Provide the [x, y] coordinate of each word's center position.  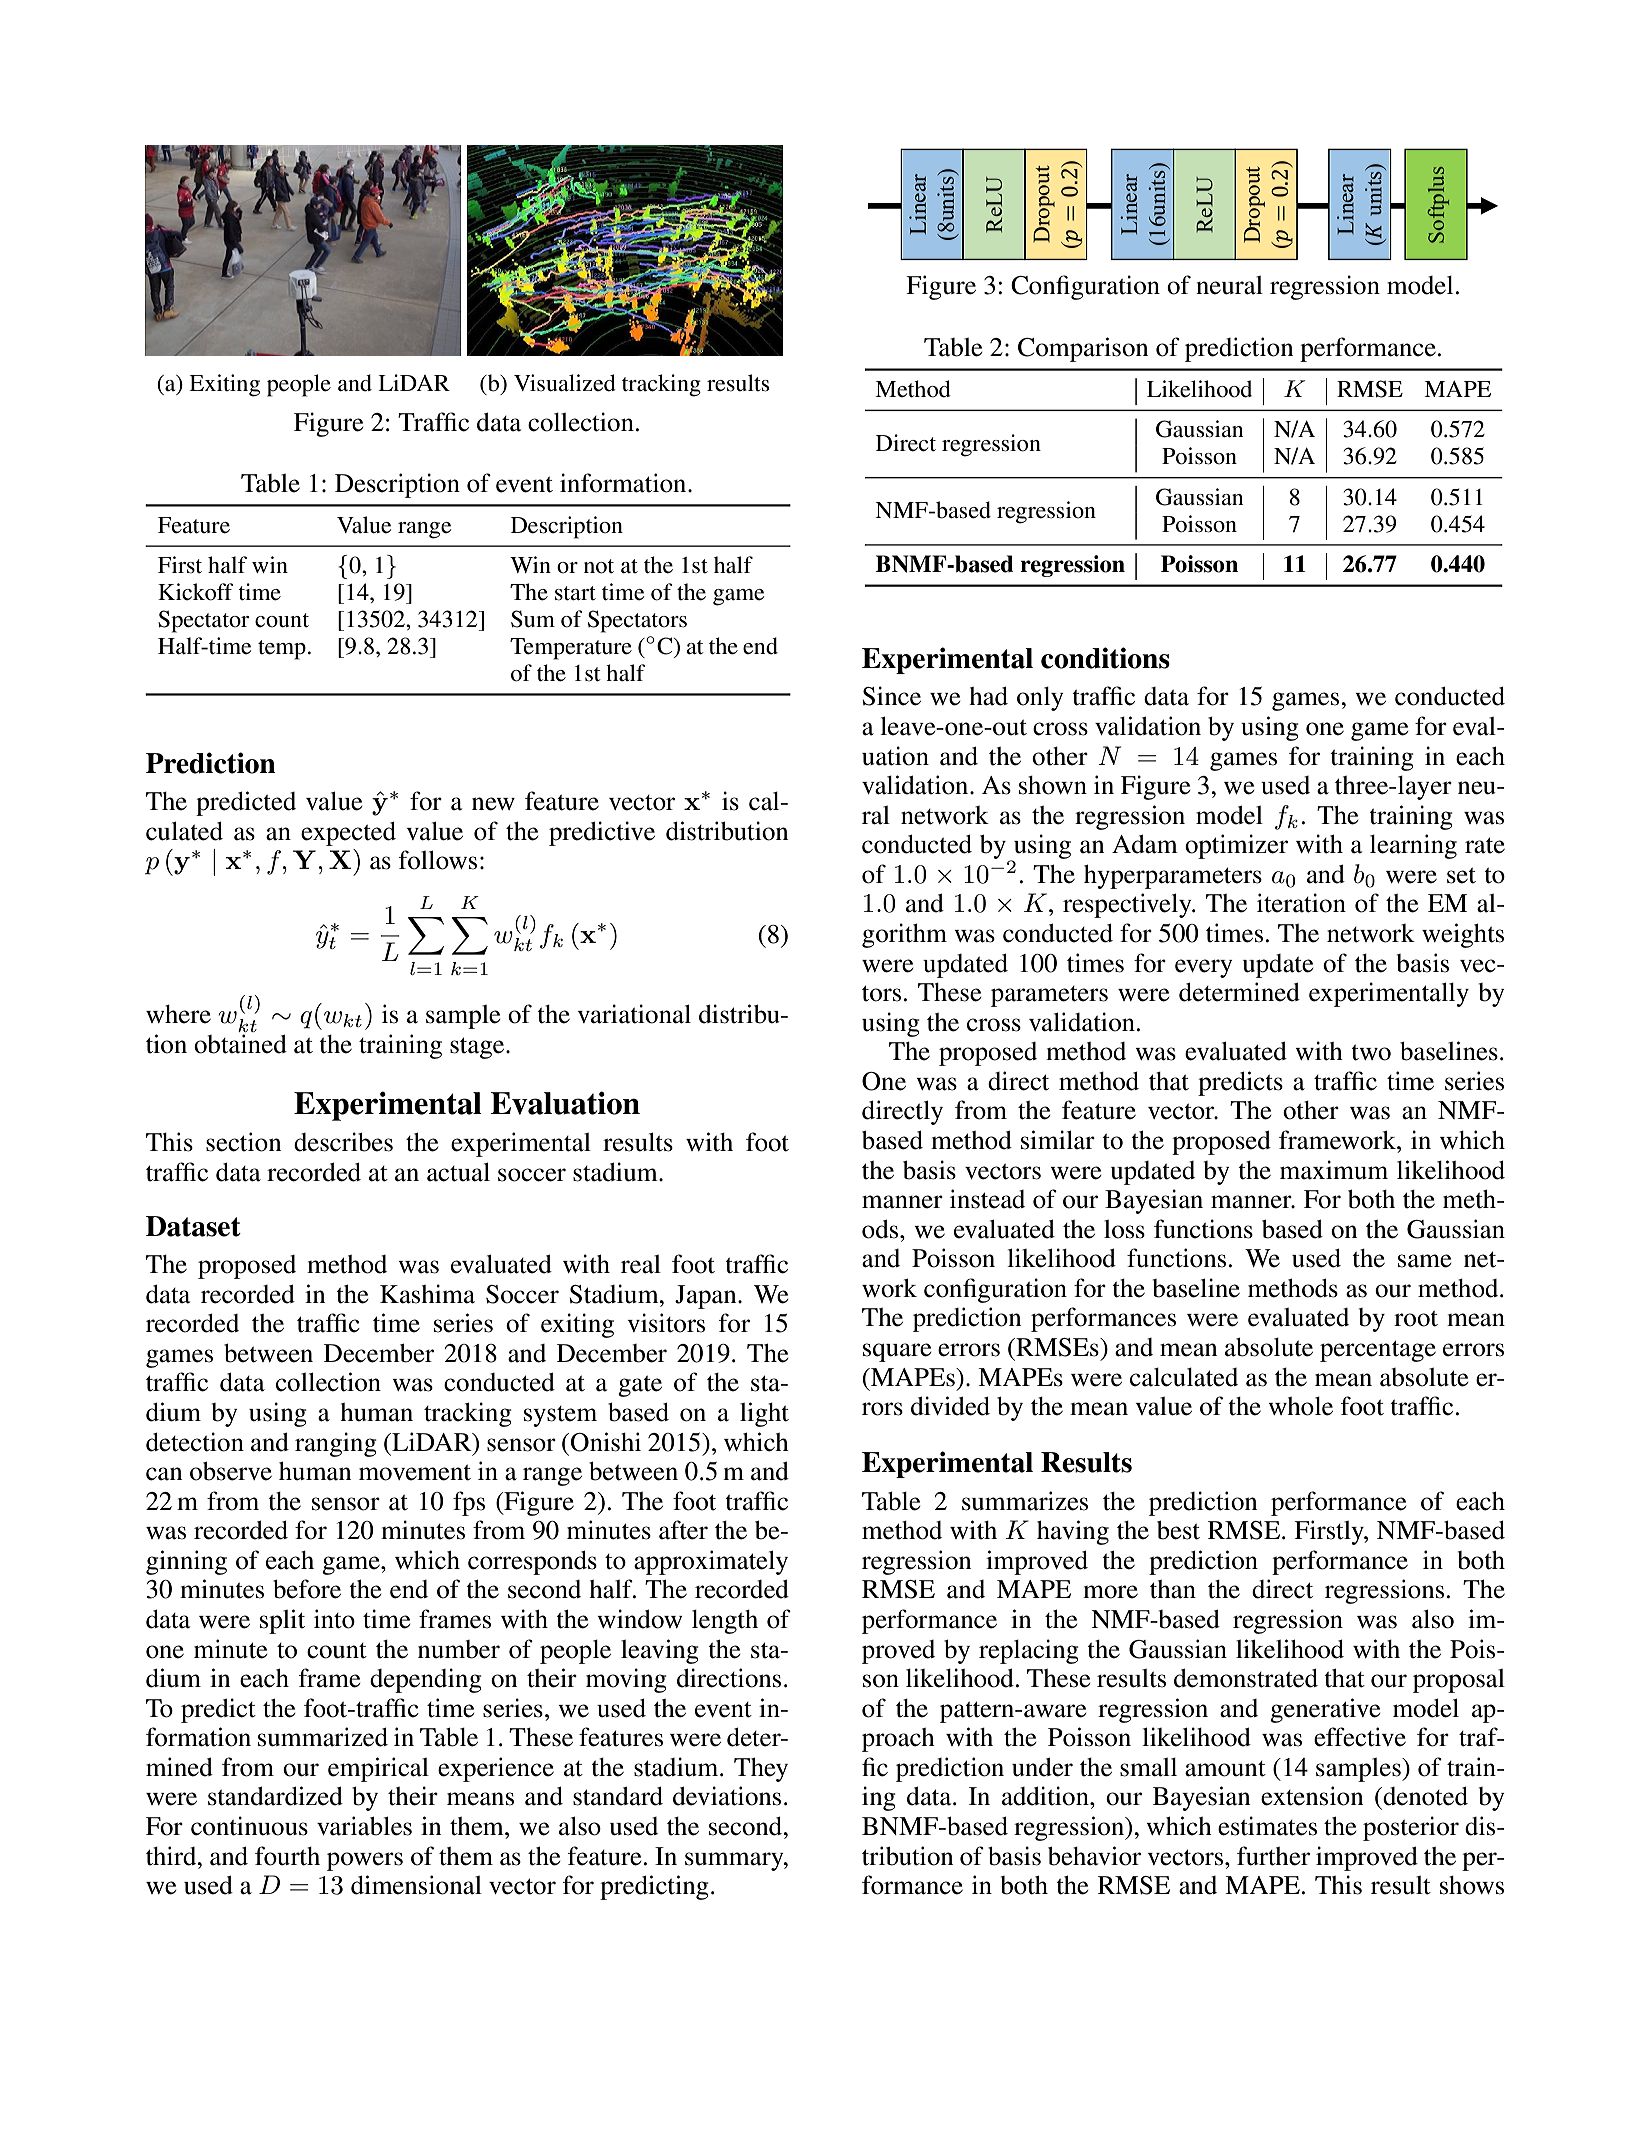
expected [348, 833]
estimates [1267, 1826]
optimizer [1236, 846]
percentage [1378, 1351]
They [761, 1769]
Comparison [1083, 349]
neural [1229, 285]
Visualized [565, 383]
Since [891, 696]
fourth [287, 1856]
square [897, 1352]
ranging [336, 1444]
